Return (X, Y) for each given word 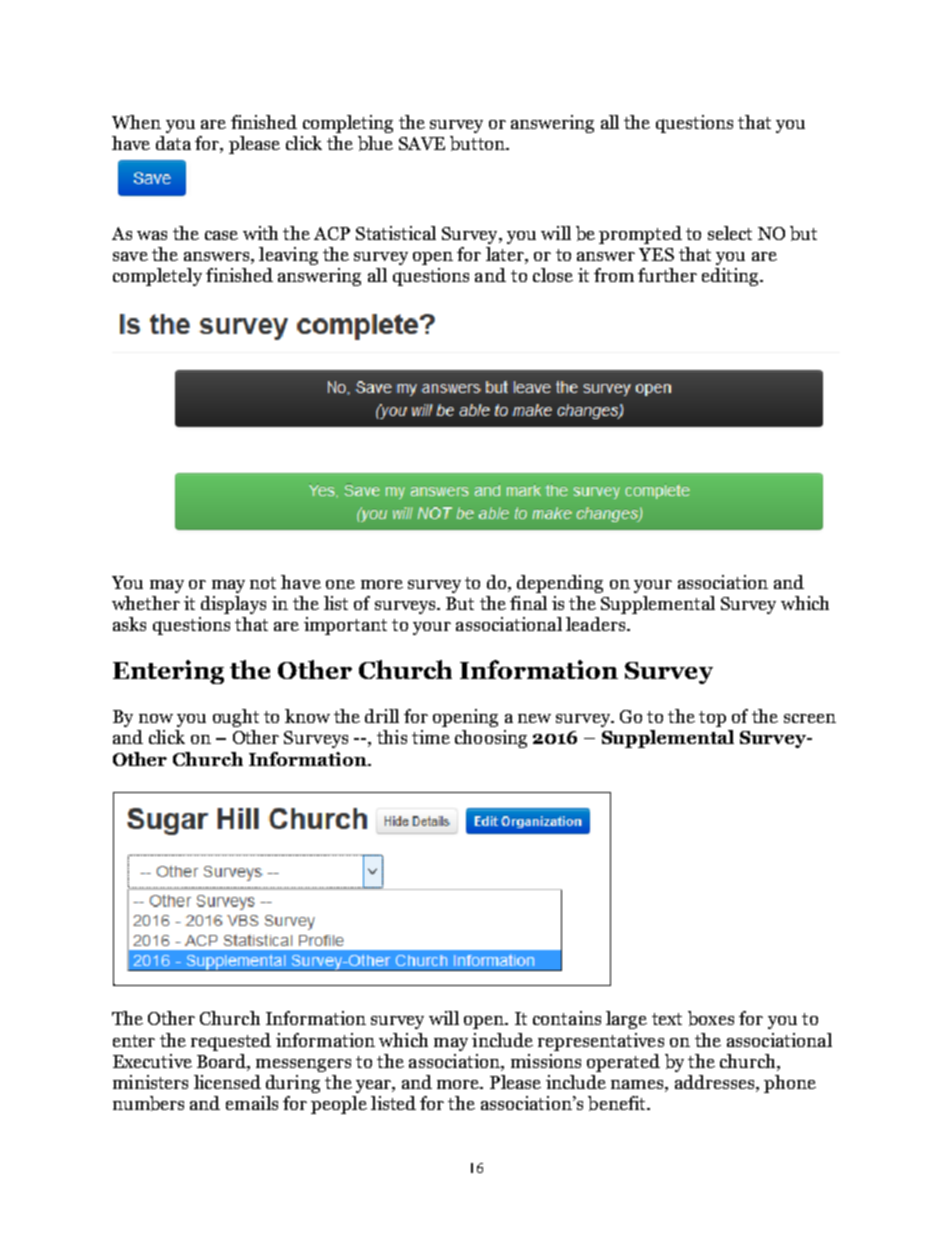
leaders (595, 624)
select (730, 233)
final (528, 603)
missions (546, 1061)
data (173, 143)
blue (375, 143)
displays (233, 605)
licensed (227, 1082)
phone (790, 1084)
